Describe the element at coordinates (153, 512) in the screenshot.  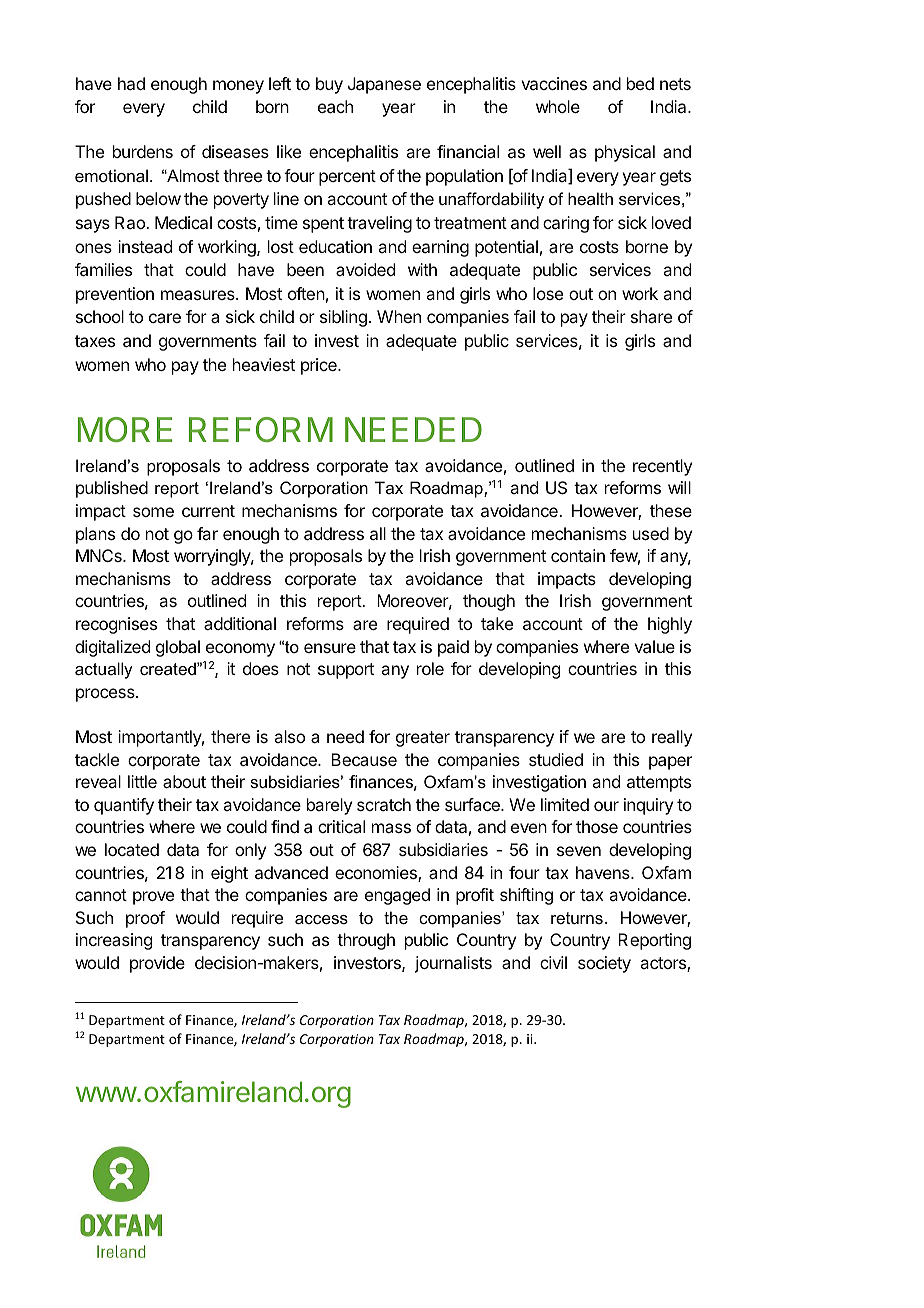
I see `some` at that location.
